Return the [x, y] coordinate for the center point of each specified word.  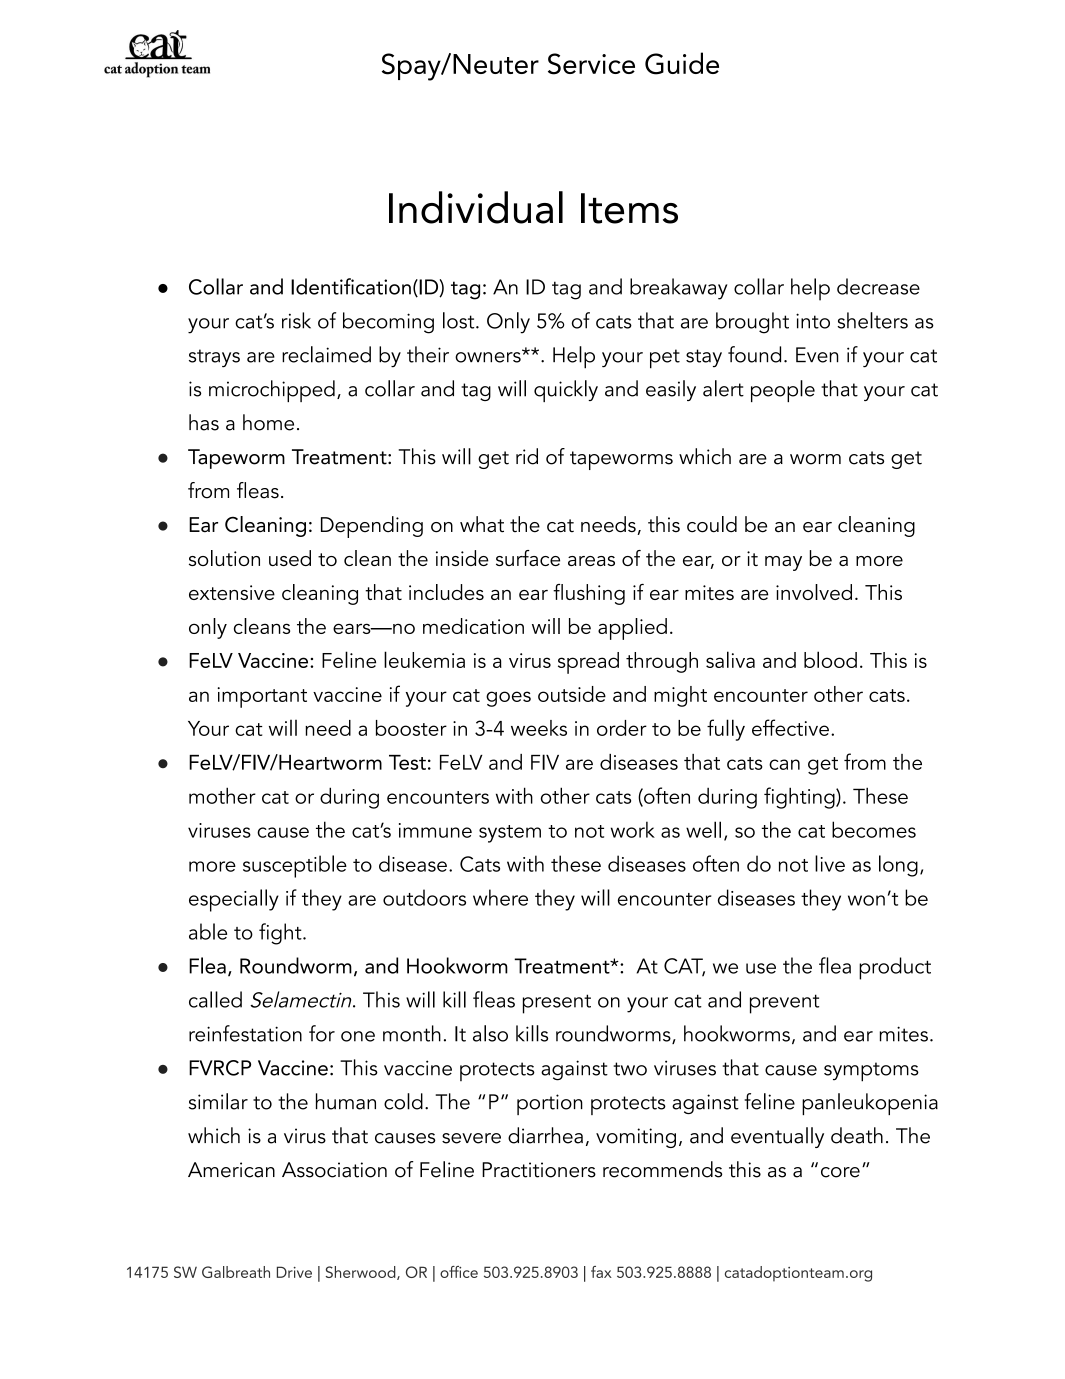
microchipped [272, 391]
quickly [566, 391]
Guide [682, 63]
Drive [294, 1272]
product [895, 968]
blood [830, 659]
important [262, 697]
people [783, 391]
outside [572, 694]
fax [601, 1272]
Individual [476, 207]
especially [234, 900]
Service [591, 64]
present [557, 1004]
